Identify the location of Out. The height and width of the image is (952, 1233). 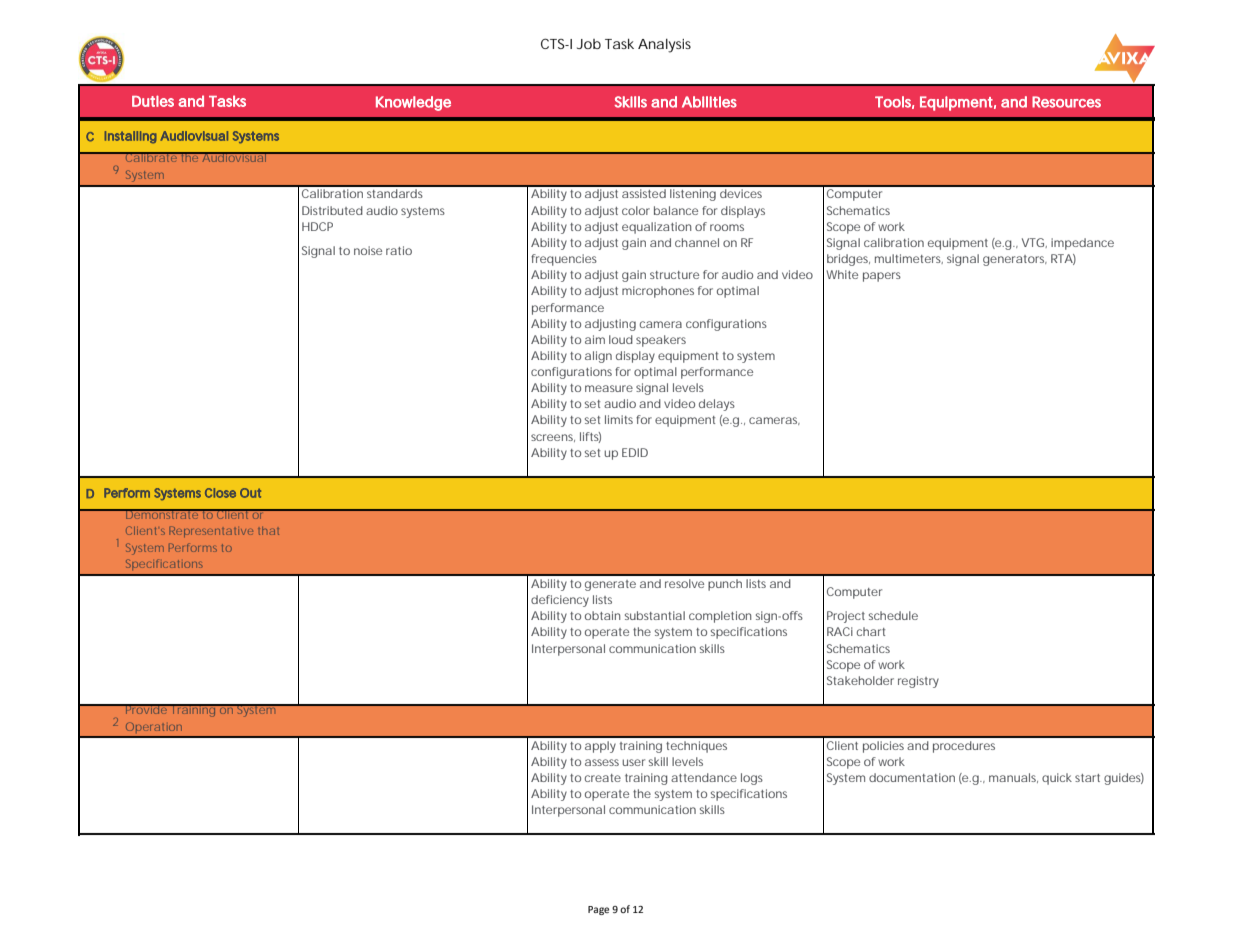
(250, 493).
